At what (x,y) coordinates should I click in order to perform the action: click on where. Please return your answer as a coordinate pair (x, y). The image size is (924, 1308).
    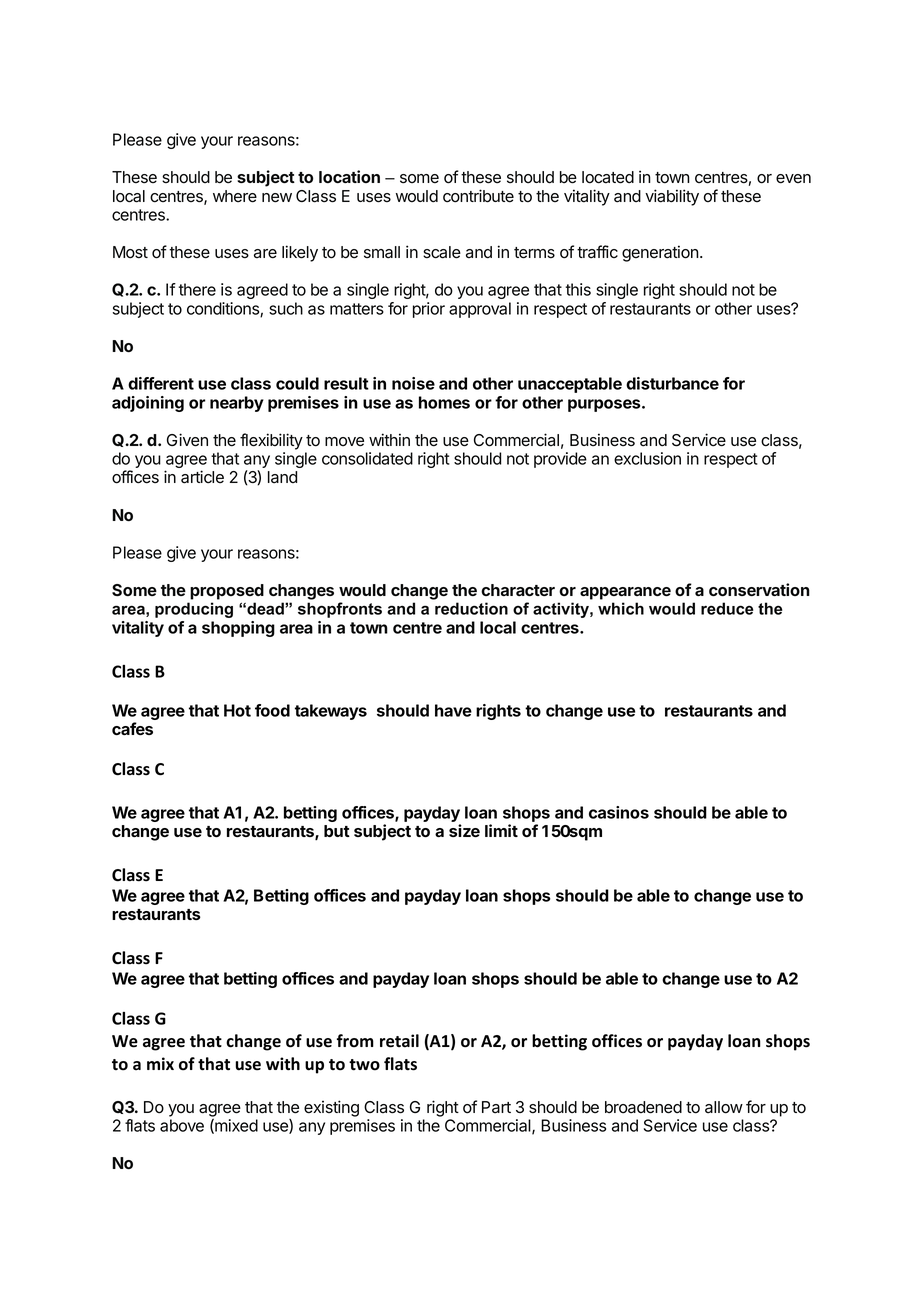
    Looking at the image, I should click on (235, 196).
